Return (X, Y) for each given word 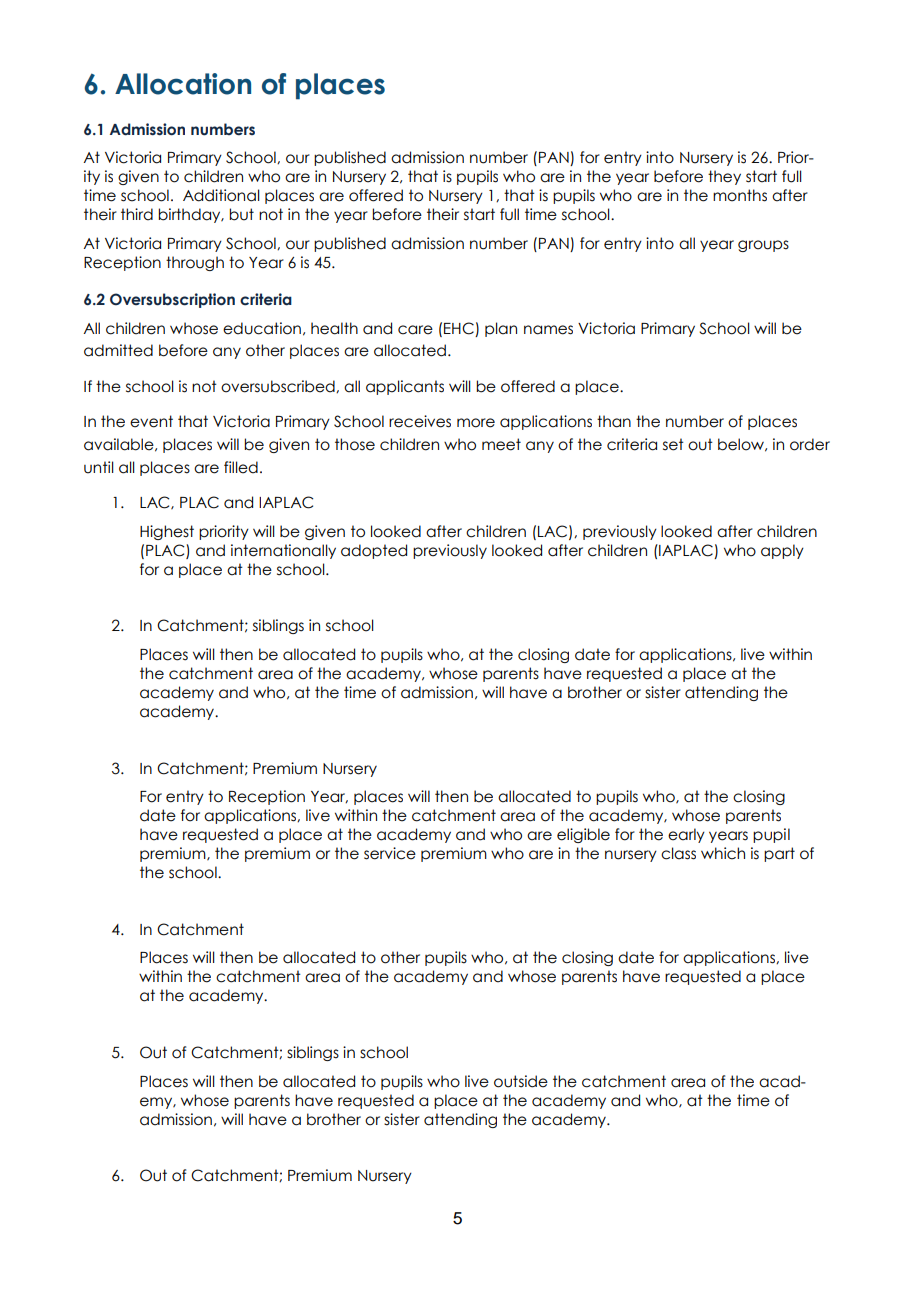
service (390, 853)
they (724, 177)
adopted (374, 551)
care (415, 330)
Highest (167, 532)
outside (521, 1081)
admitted (118, 350)
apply (782, 551)
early (686, 835)
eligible (583, 835)
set (673, 444)
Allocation (183, 84)
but (241, 214)
